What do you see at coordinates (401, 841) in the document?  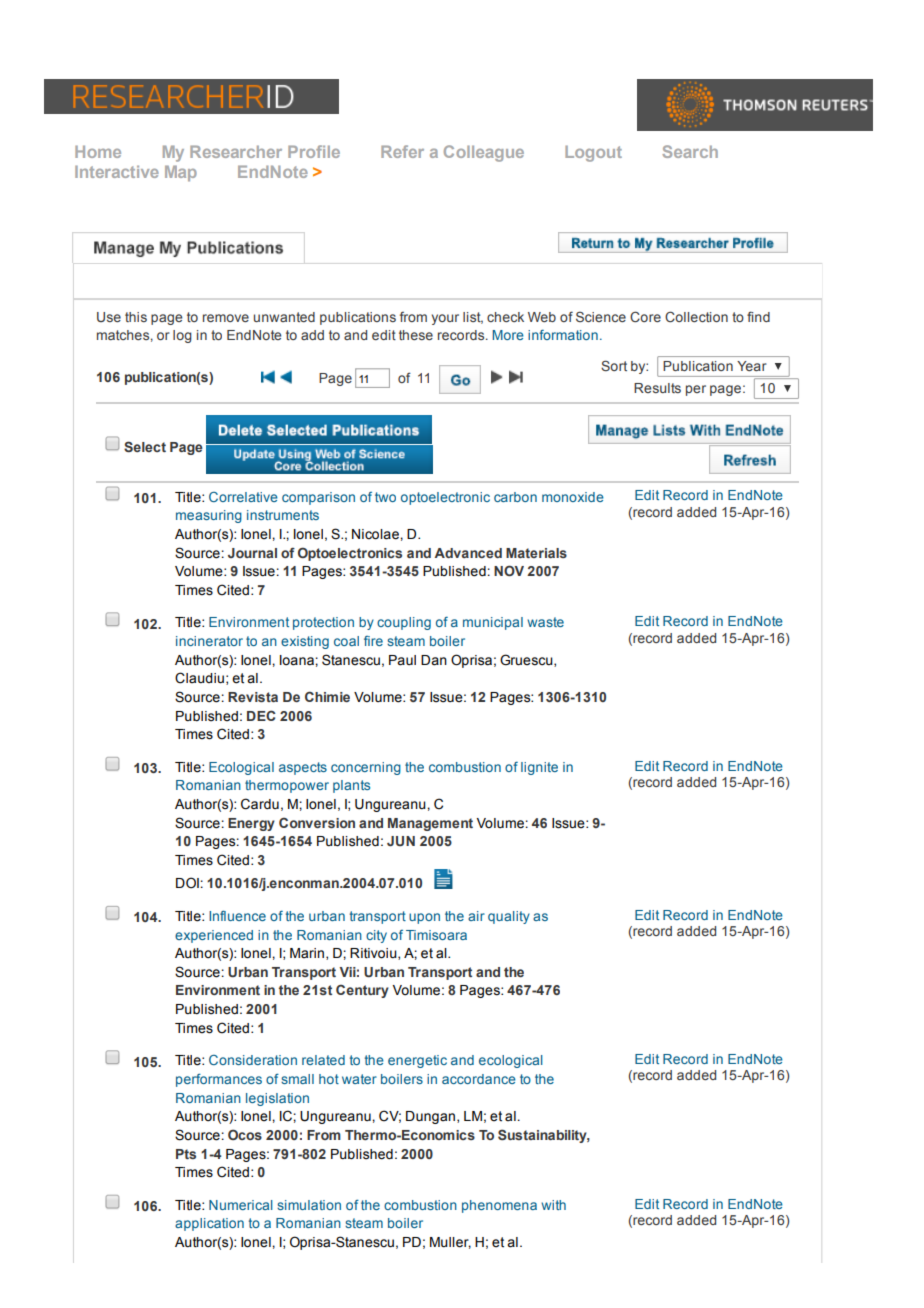 I see `JUN` at bounding box center [401, 841].
